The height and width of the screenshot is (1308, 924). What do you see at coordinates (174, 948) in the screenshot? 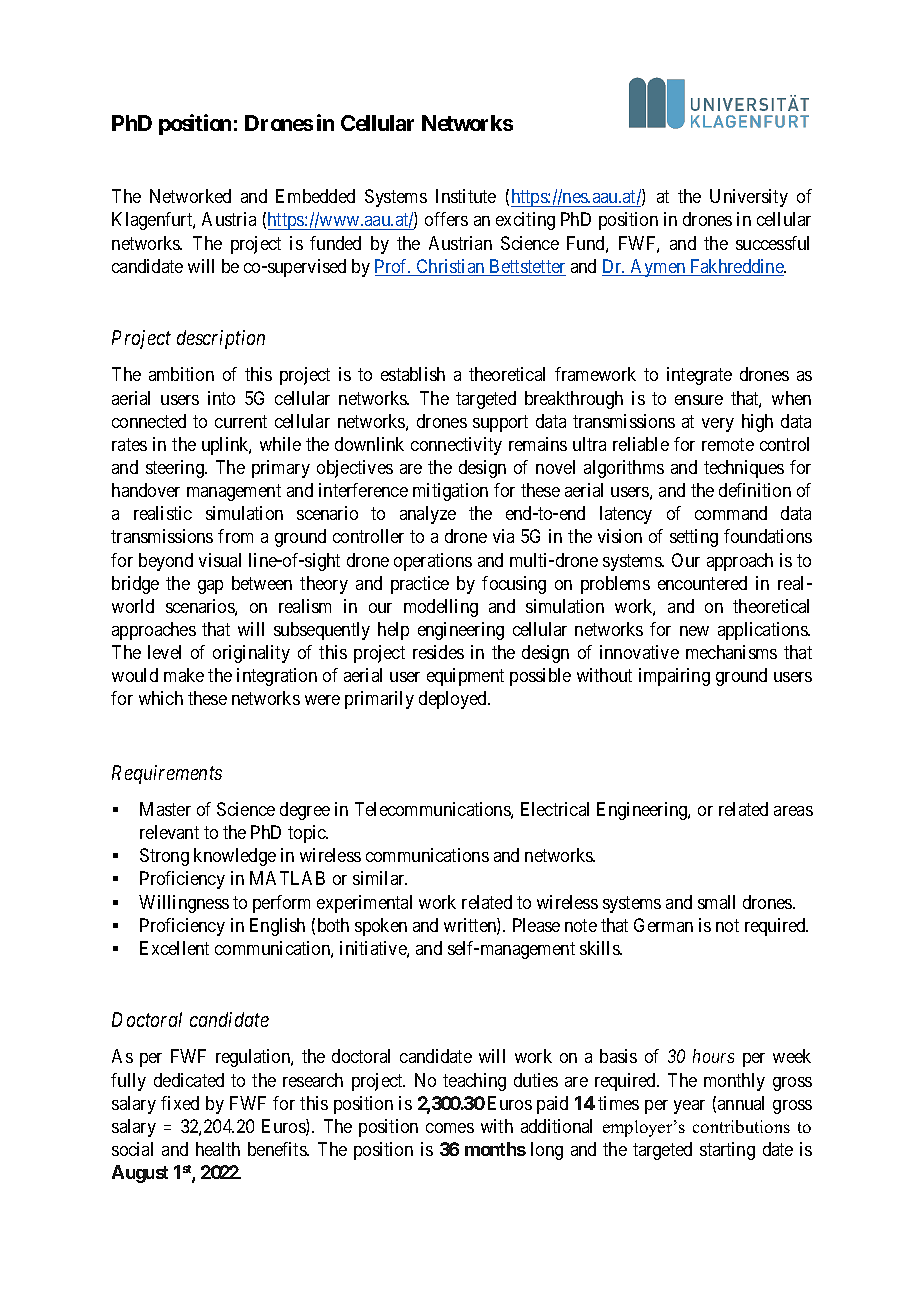
I see `Excellent` at bounding box center [174, 948].
